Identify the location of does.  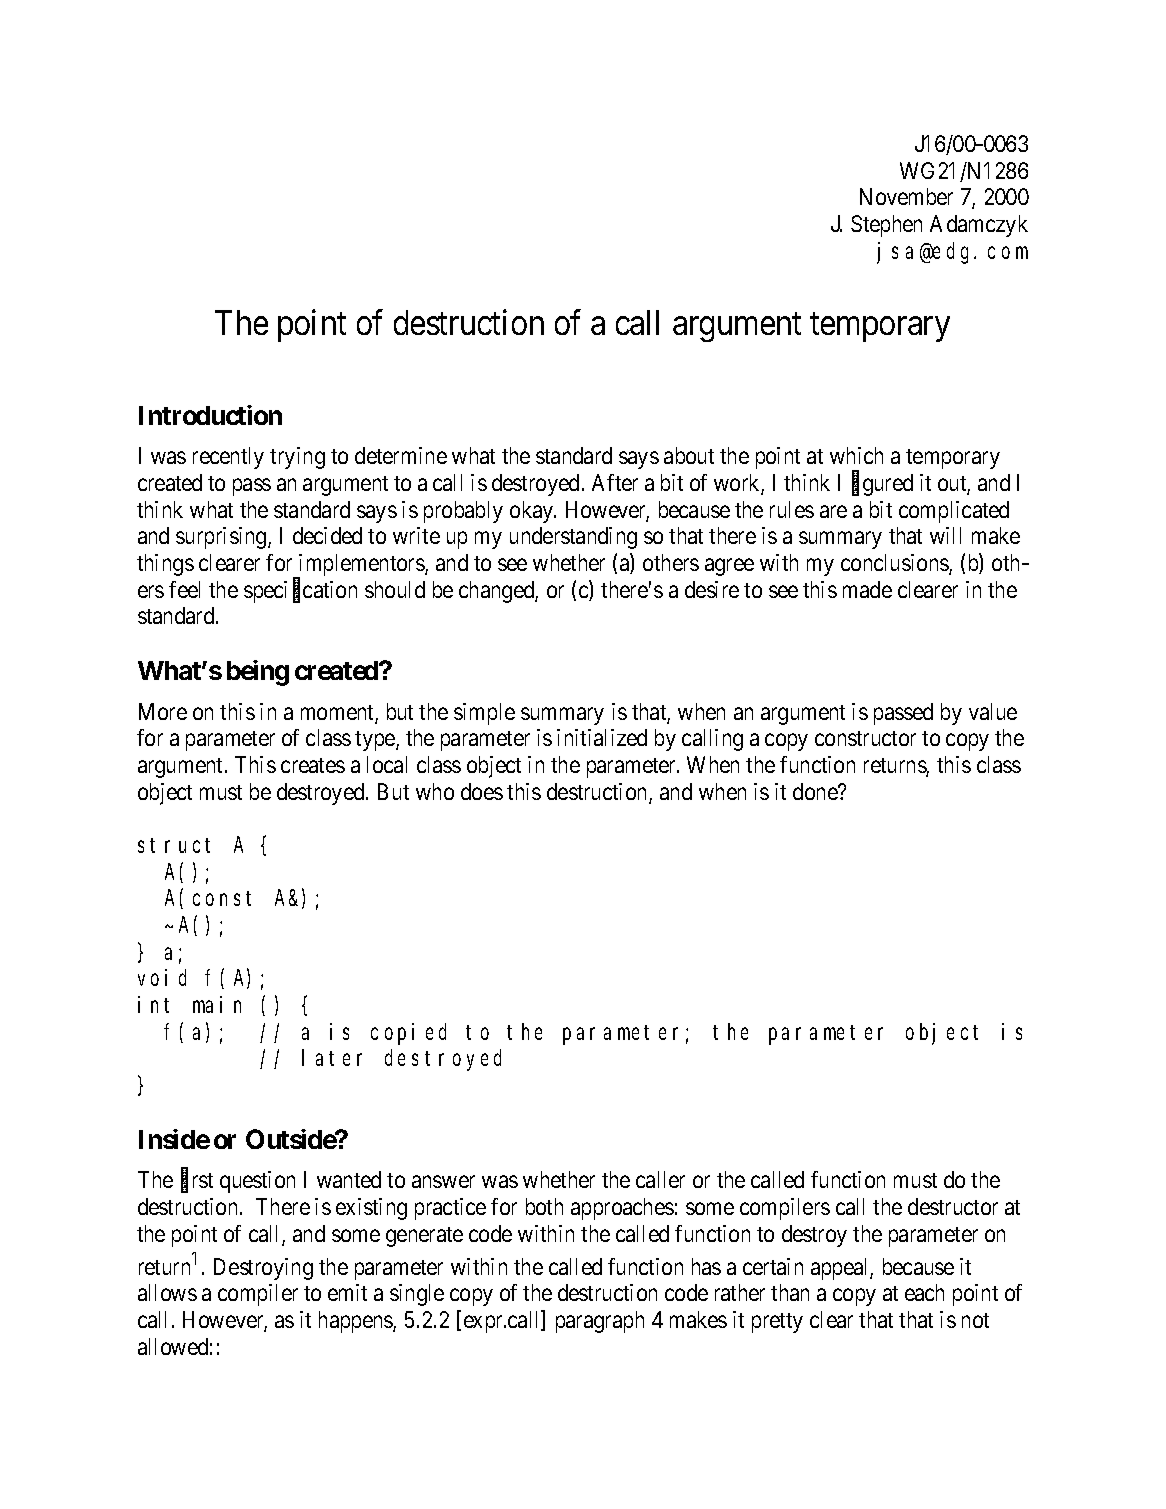
(482, 791).
